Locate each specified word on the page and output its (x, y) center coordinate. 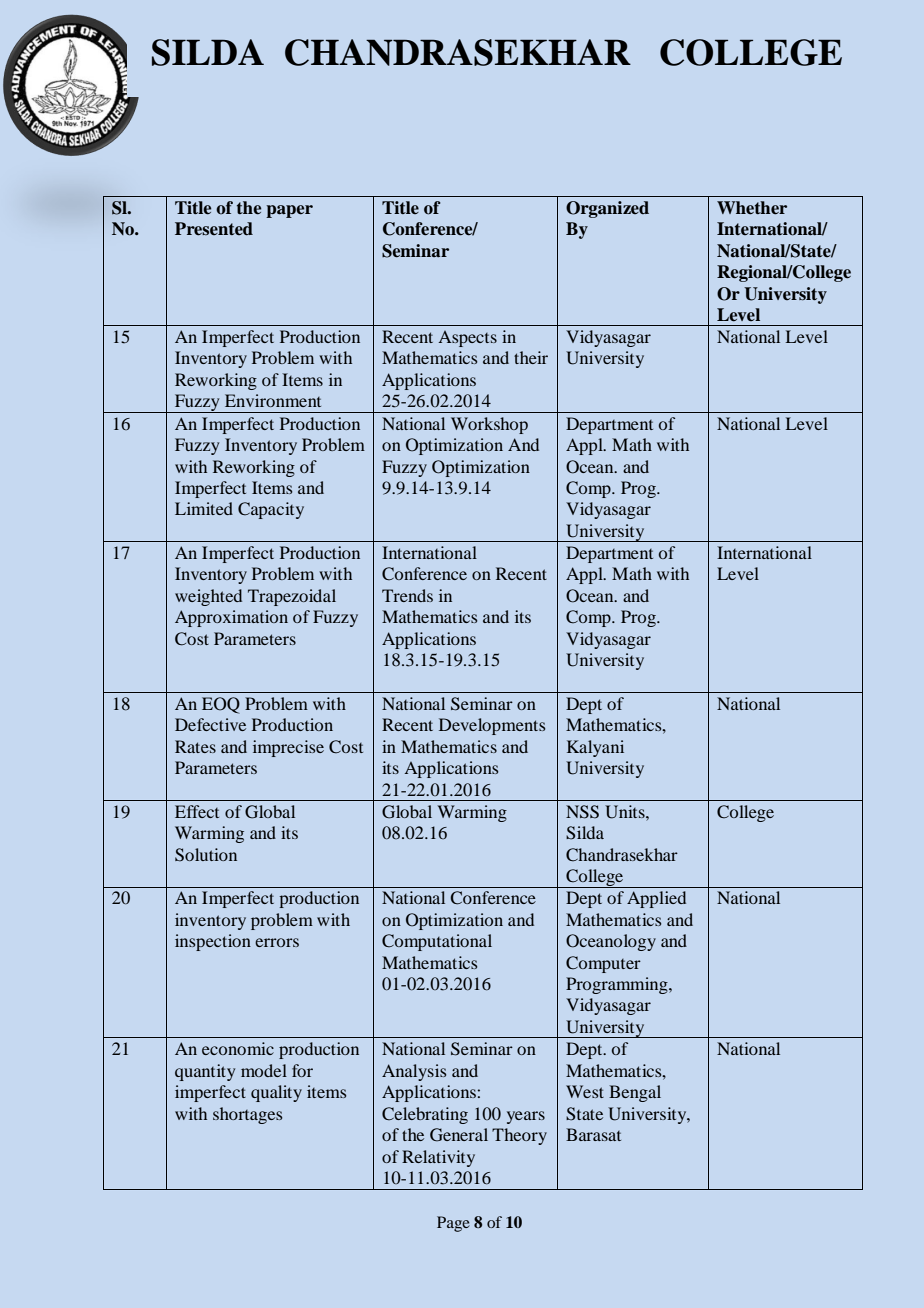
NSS (582, 812)
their (531, 357)
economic (238, 1048)
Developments (492, 726)
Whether (752, 208)
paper (289, 211)
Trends (407, 595)
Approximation (231, 618)
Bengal (635, 1093)
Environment (273, 400)
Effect (197, 811)
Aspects (467, 339)
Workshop (489, 425)
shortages (247, 1115)
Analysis (414, 1072)
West (585, 1091)
